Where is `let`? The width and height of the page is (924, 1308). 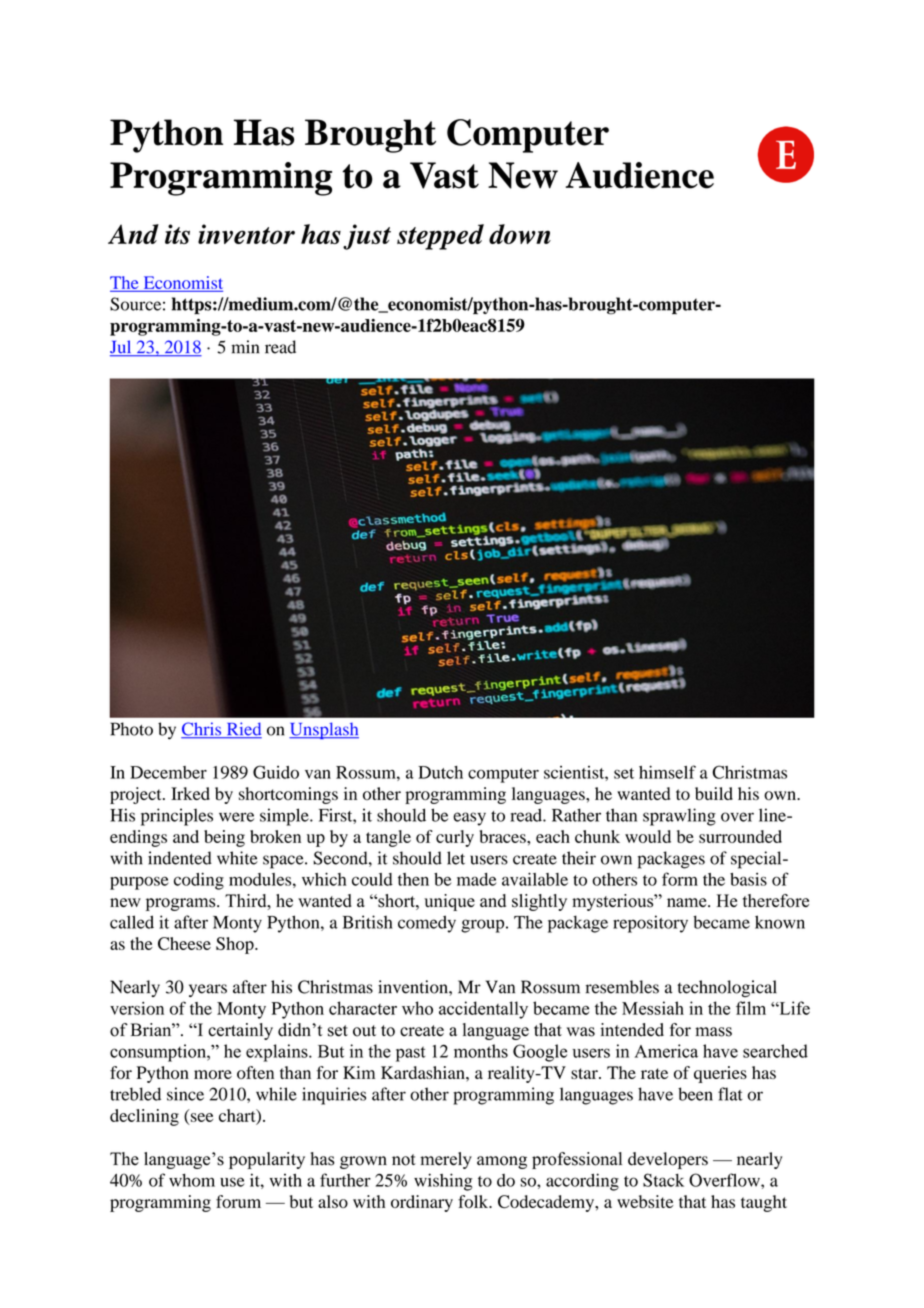 let is located at coordinates (456, 858).
